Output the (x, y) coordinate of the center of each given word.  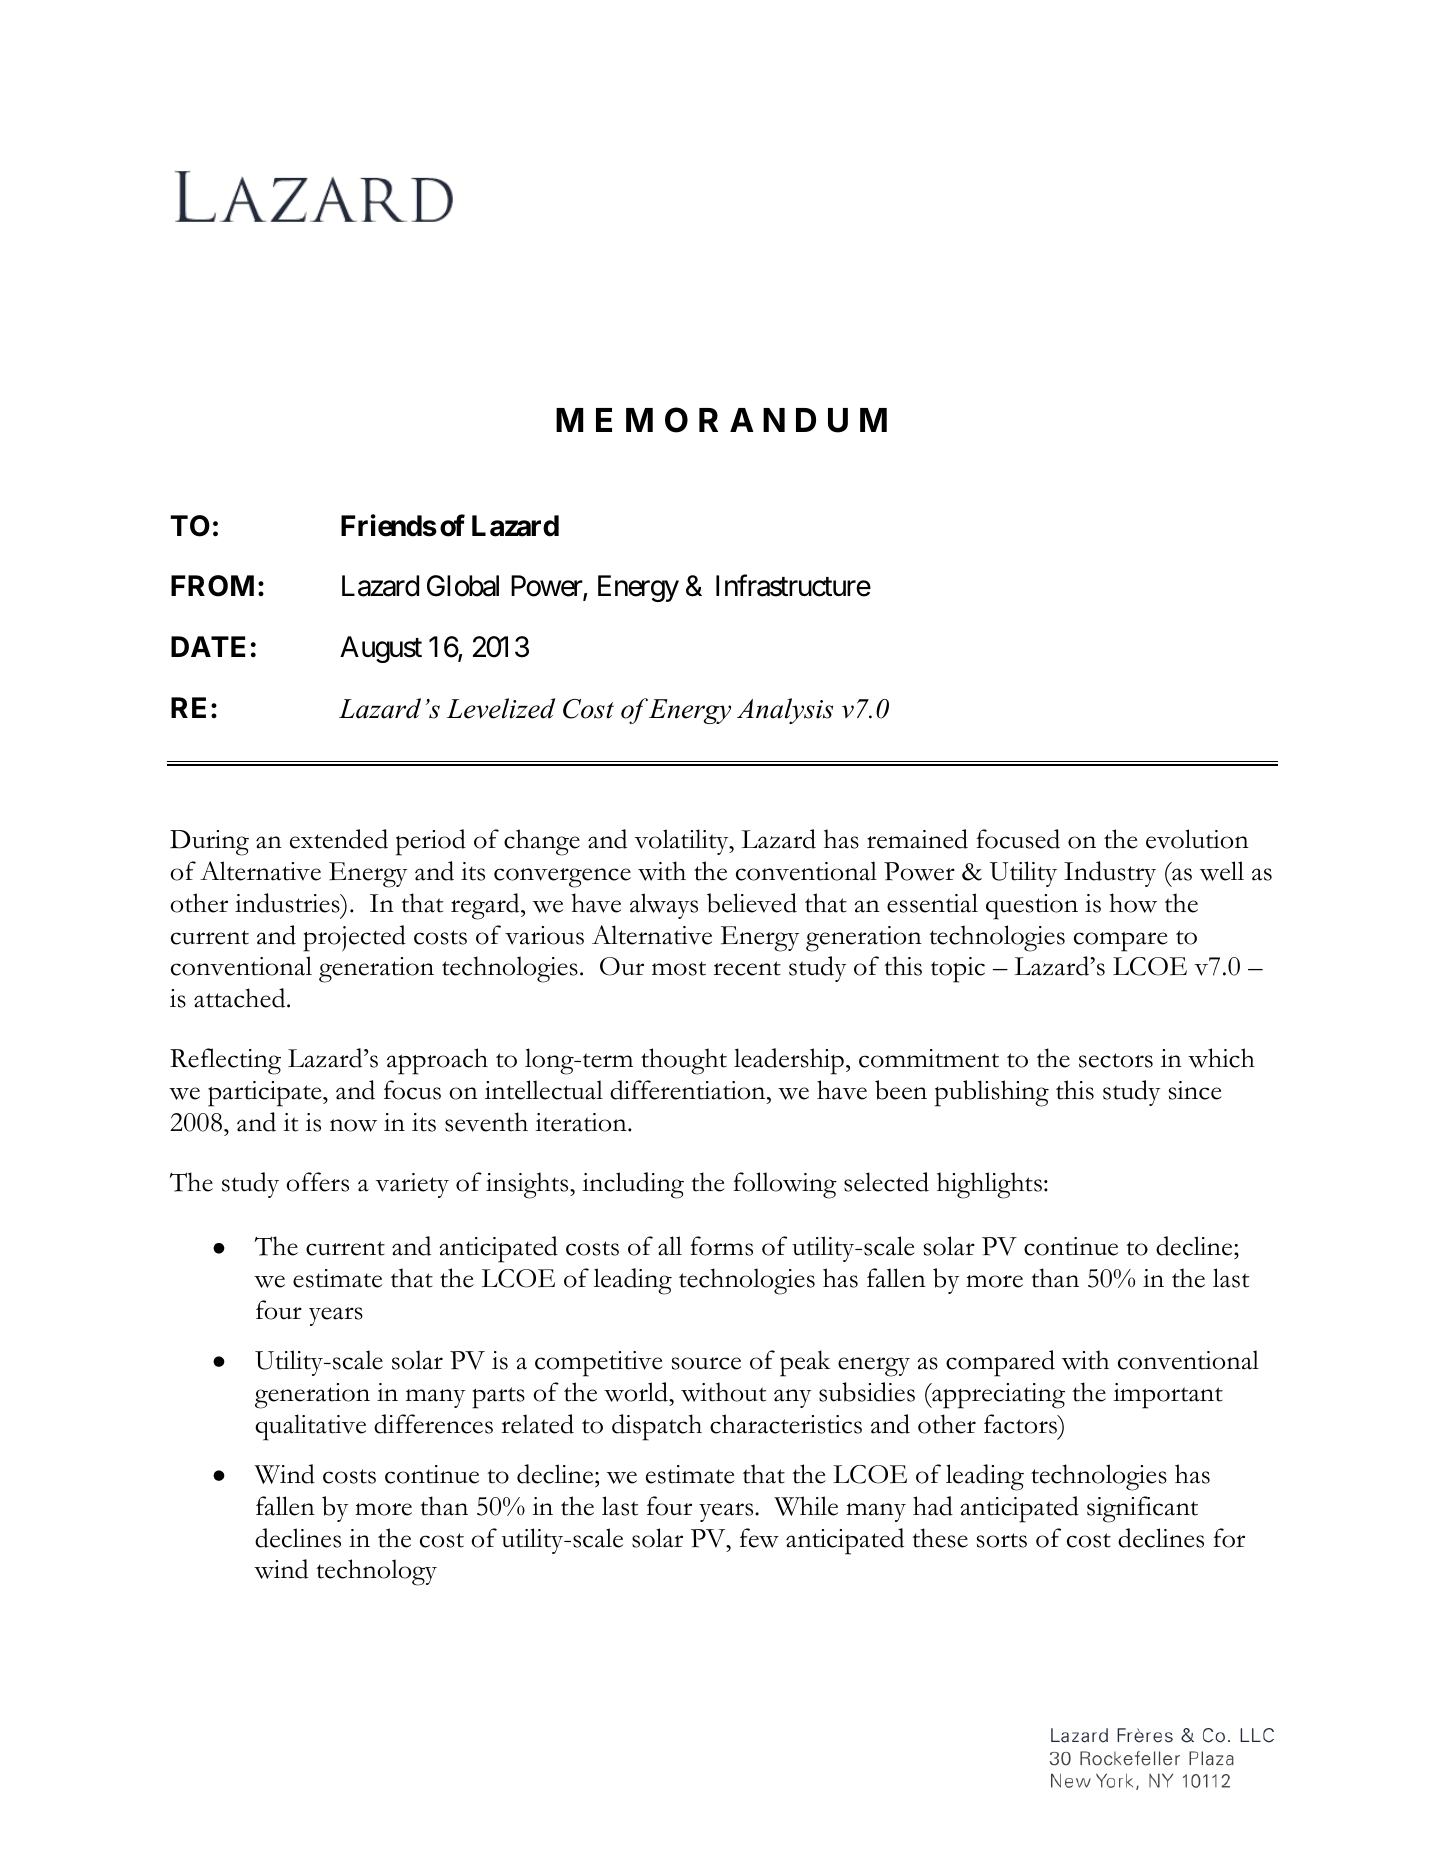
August (381, 649)
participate (266, 1094)
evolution (1197, 839)
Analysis (785, 711)
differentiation (689, 1090)
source (706, 1363)
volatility (683, 842)
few (759, 1538)
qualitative (310, 1427)
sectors (1116, 1060)
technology (376, 1572)
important (1168, 1396)
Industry (1110, 874)
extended (339, 839)
